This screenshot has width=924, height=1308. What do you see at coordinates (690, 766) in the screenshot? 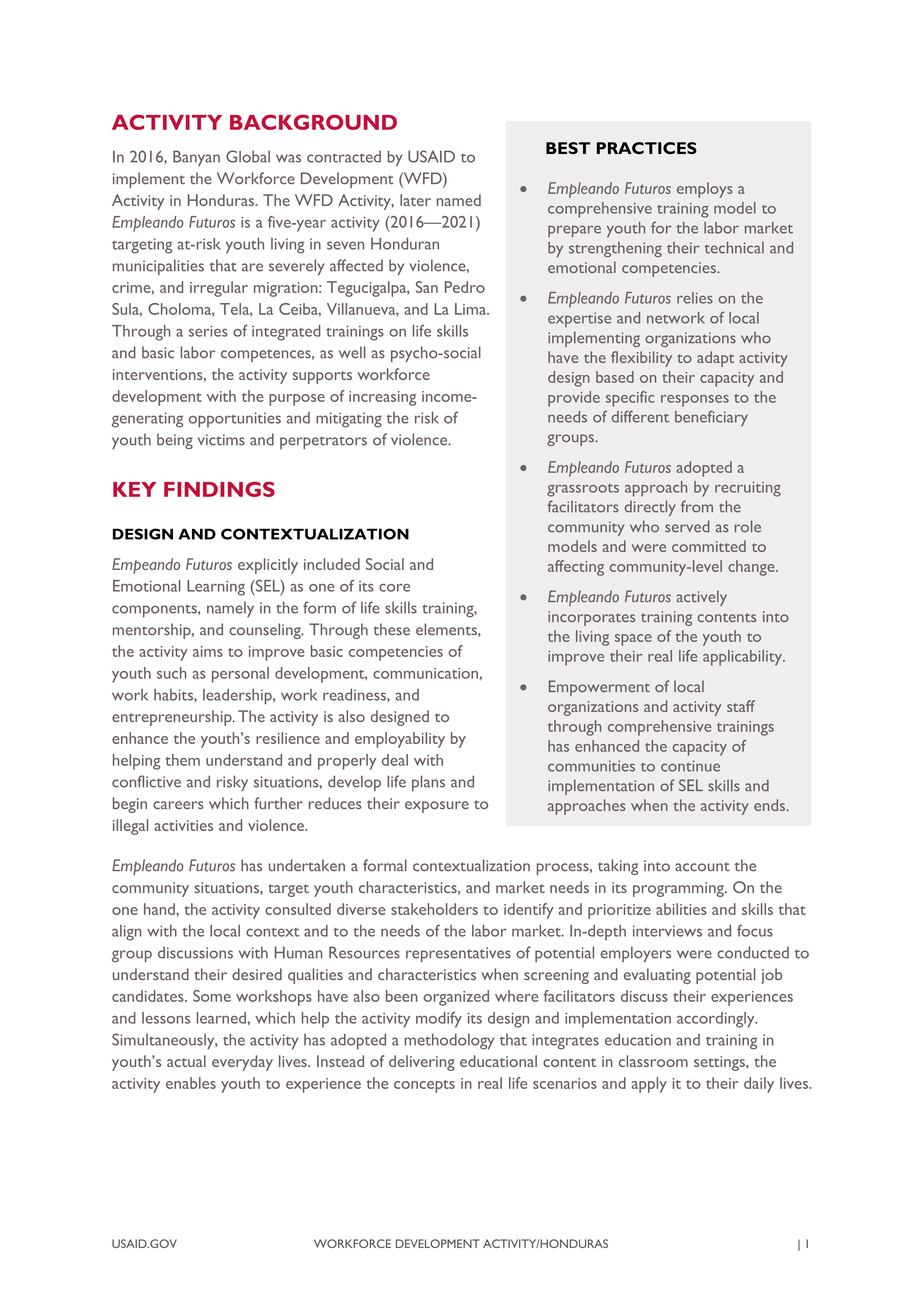
I see `continue` at bounding box center [690, 766].
